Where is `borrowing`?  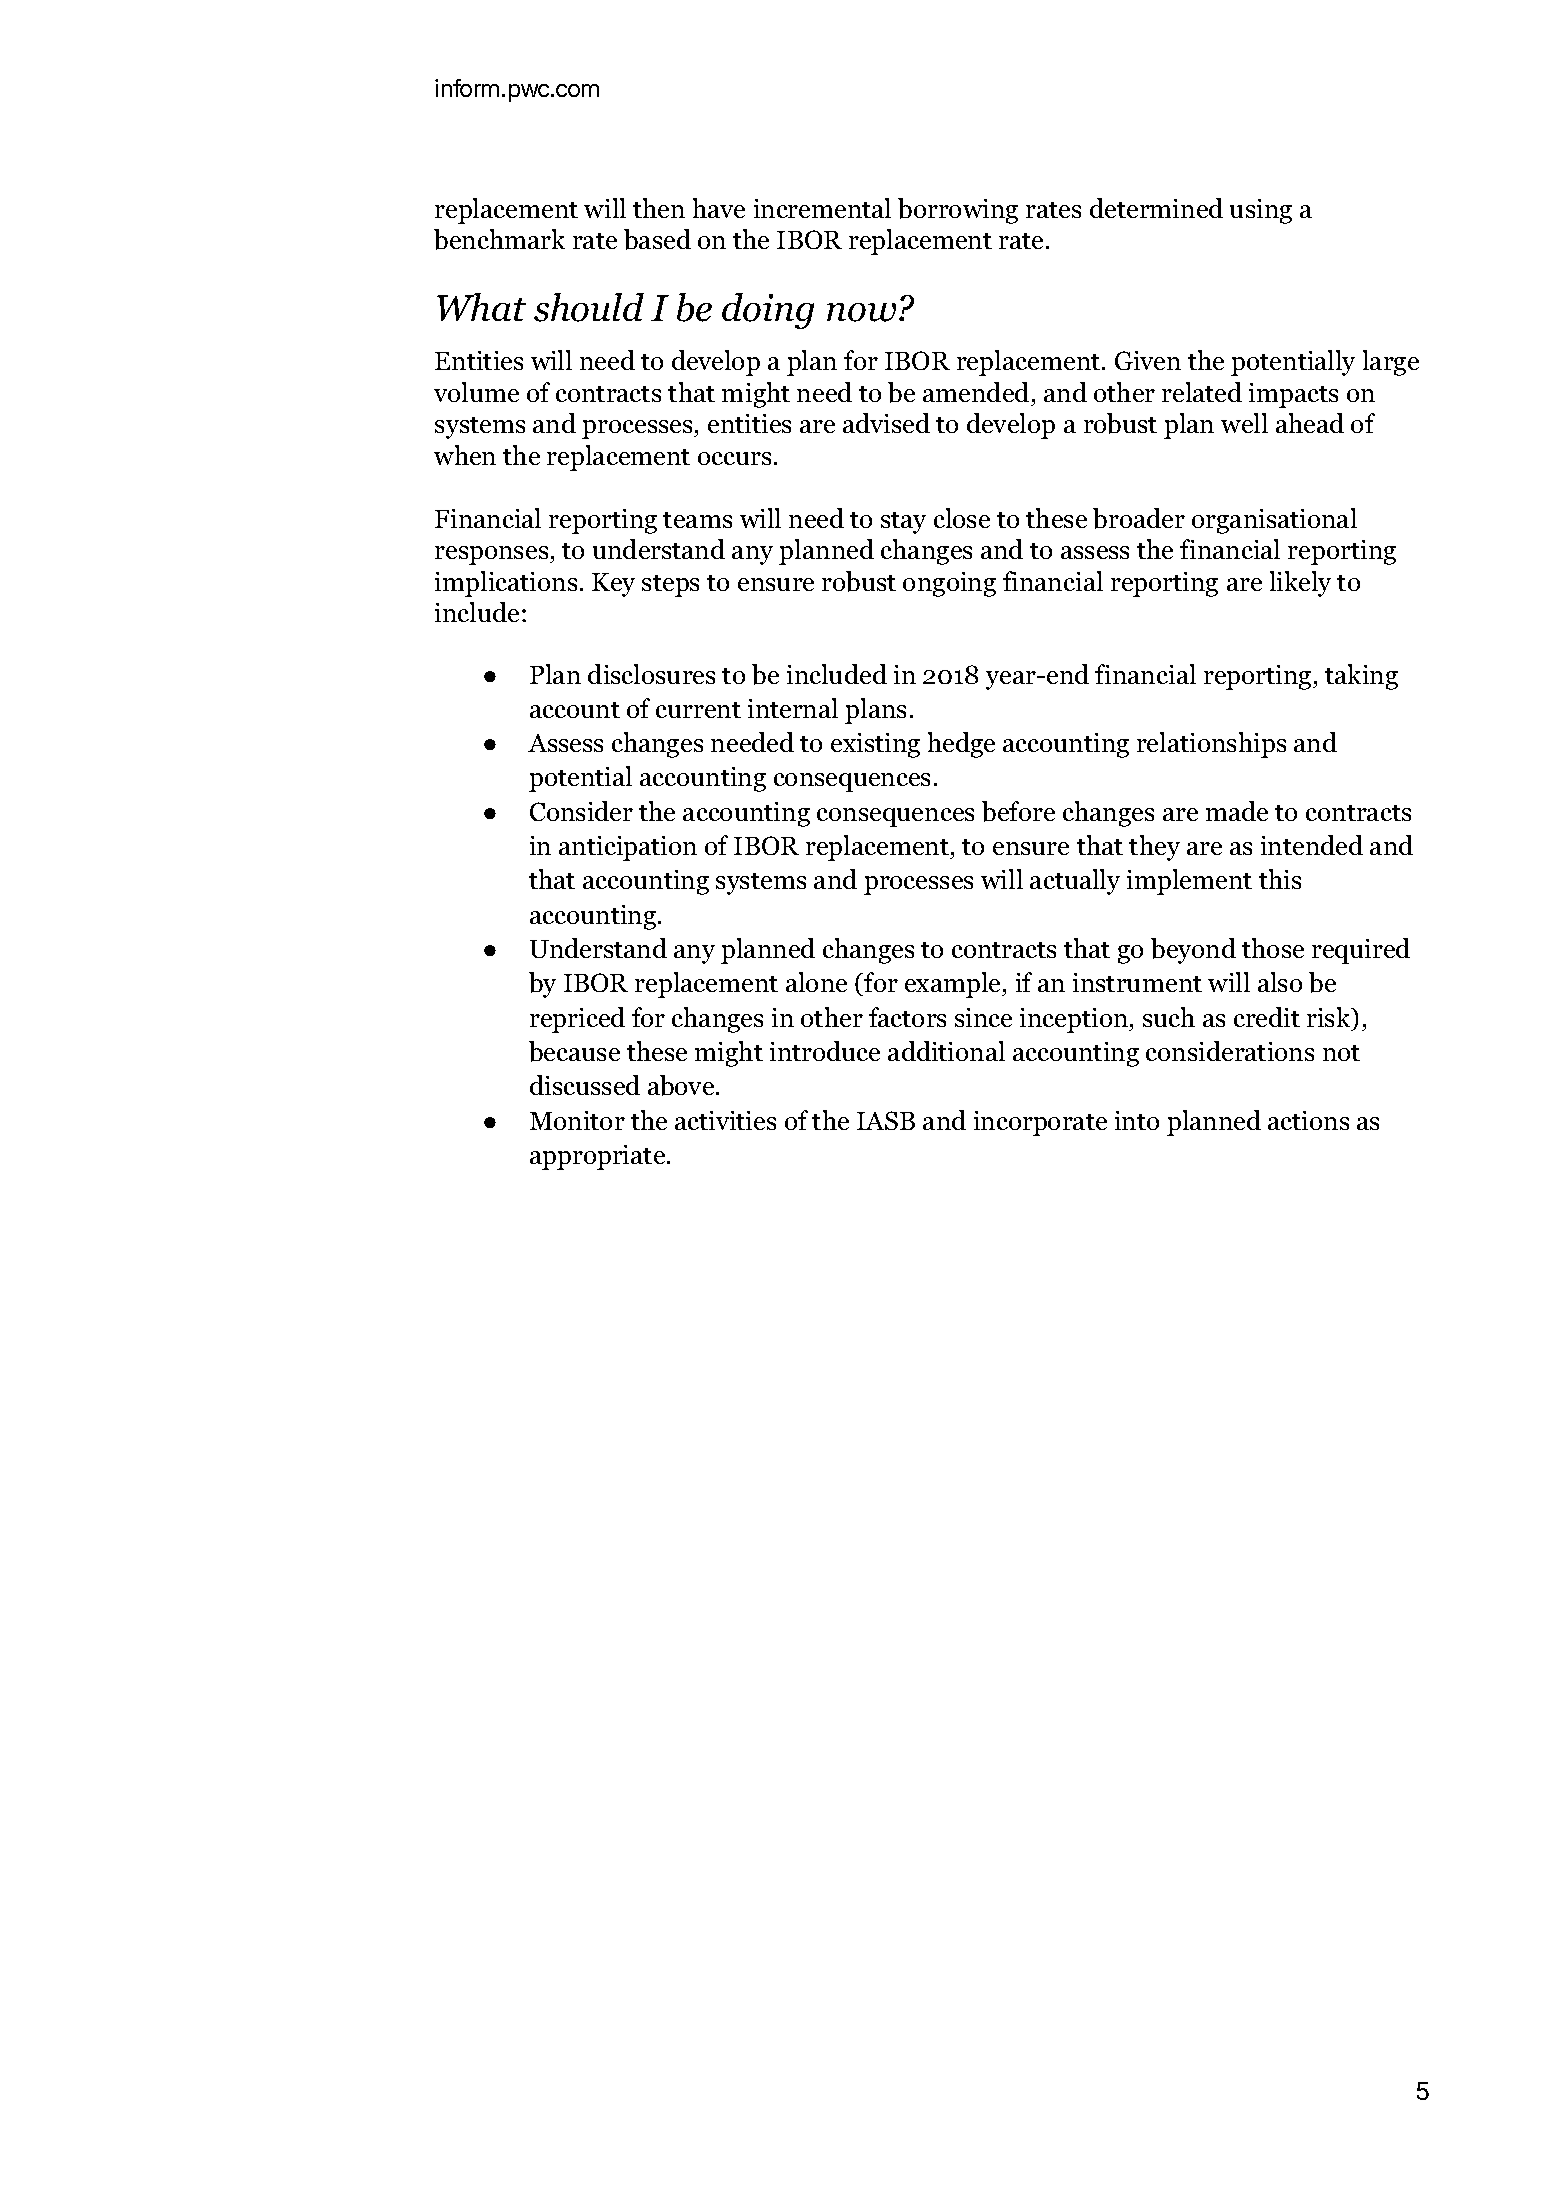
borrowing is located at coordinates (958, 211).
